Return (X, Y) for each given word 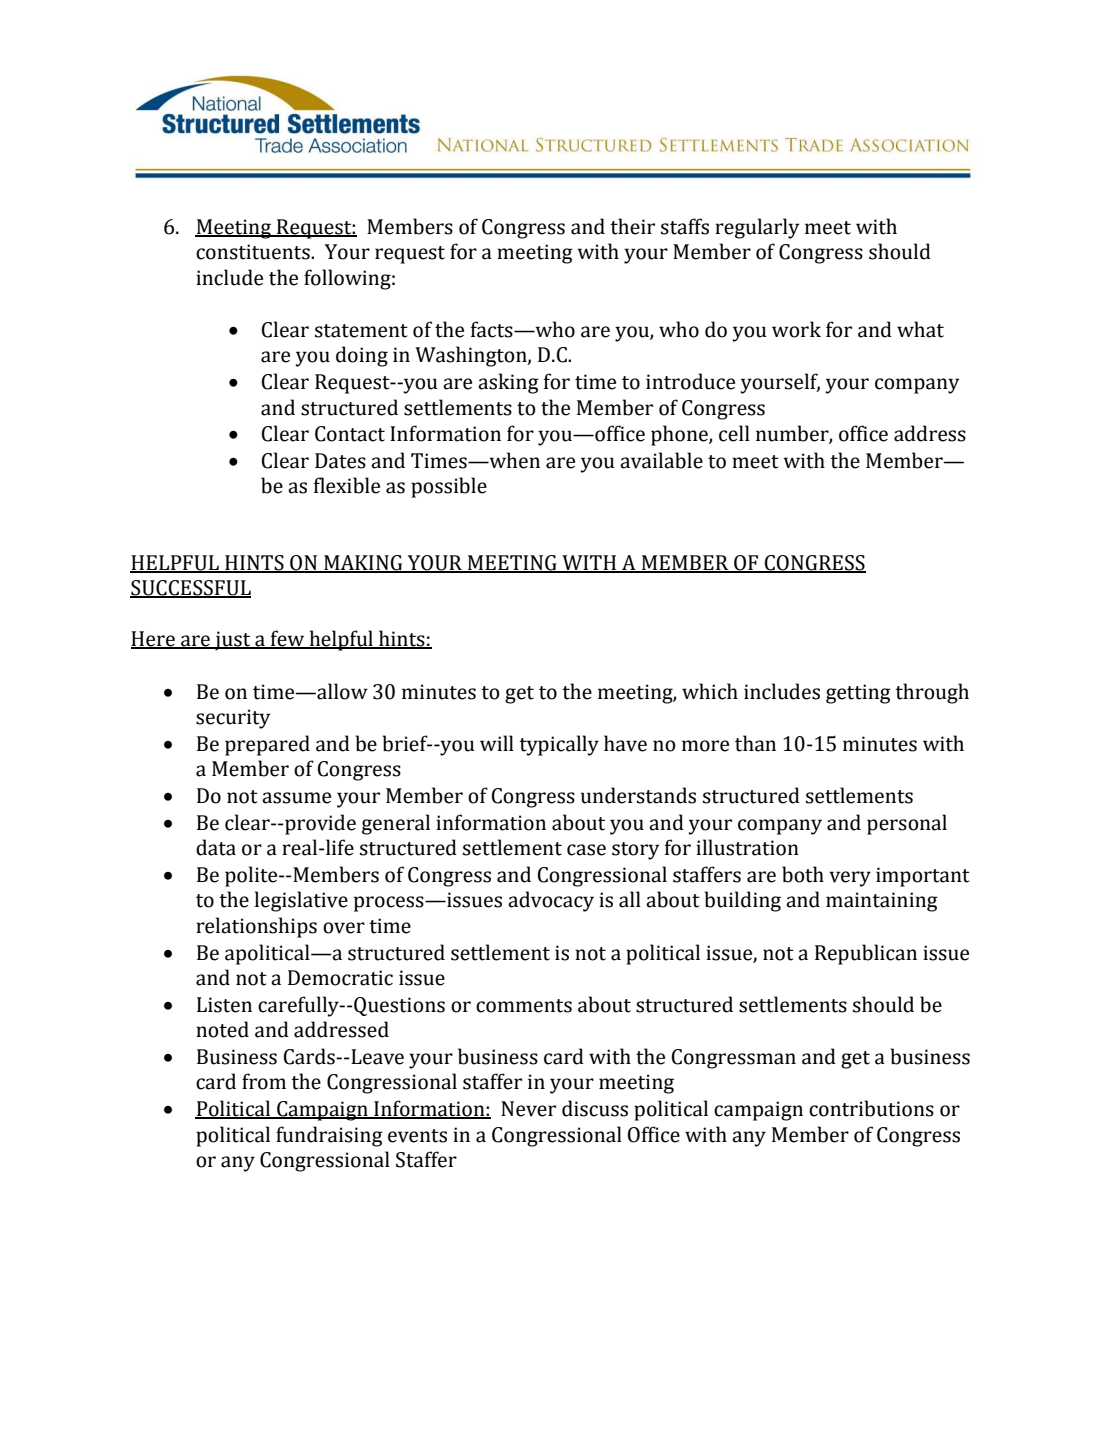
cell (734, 433)
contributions (871, 1108)
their (632, 226)
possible (449, 487)
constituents (254, 252)
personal (907, 824)
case (586, 850)
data (216, 847)
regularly (757, 228)
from (264, 1081)
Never (528, 1109)
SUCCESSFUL (190, 589)
